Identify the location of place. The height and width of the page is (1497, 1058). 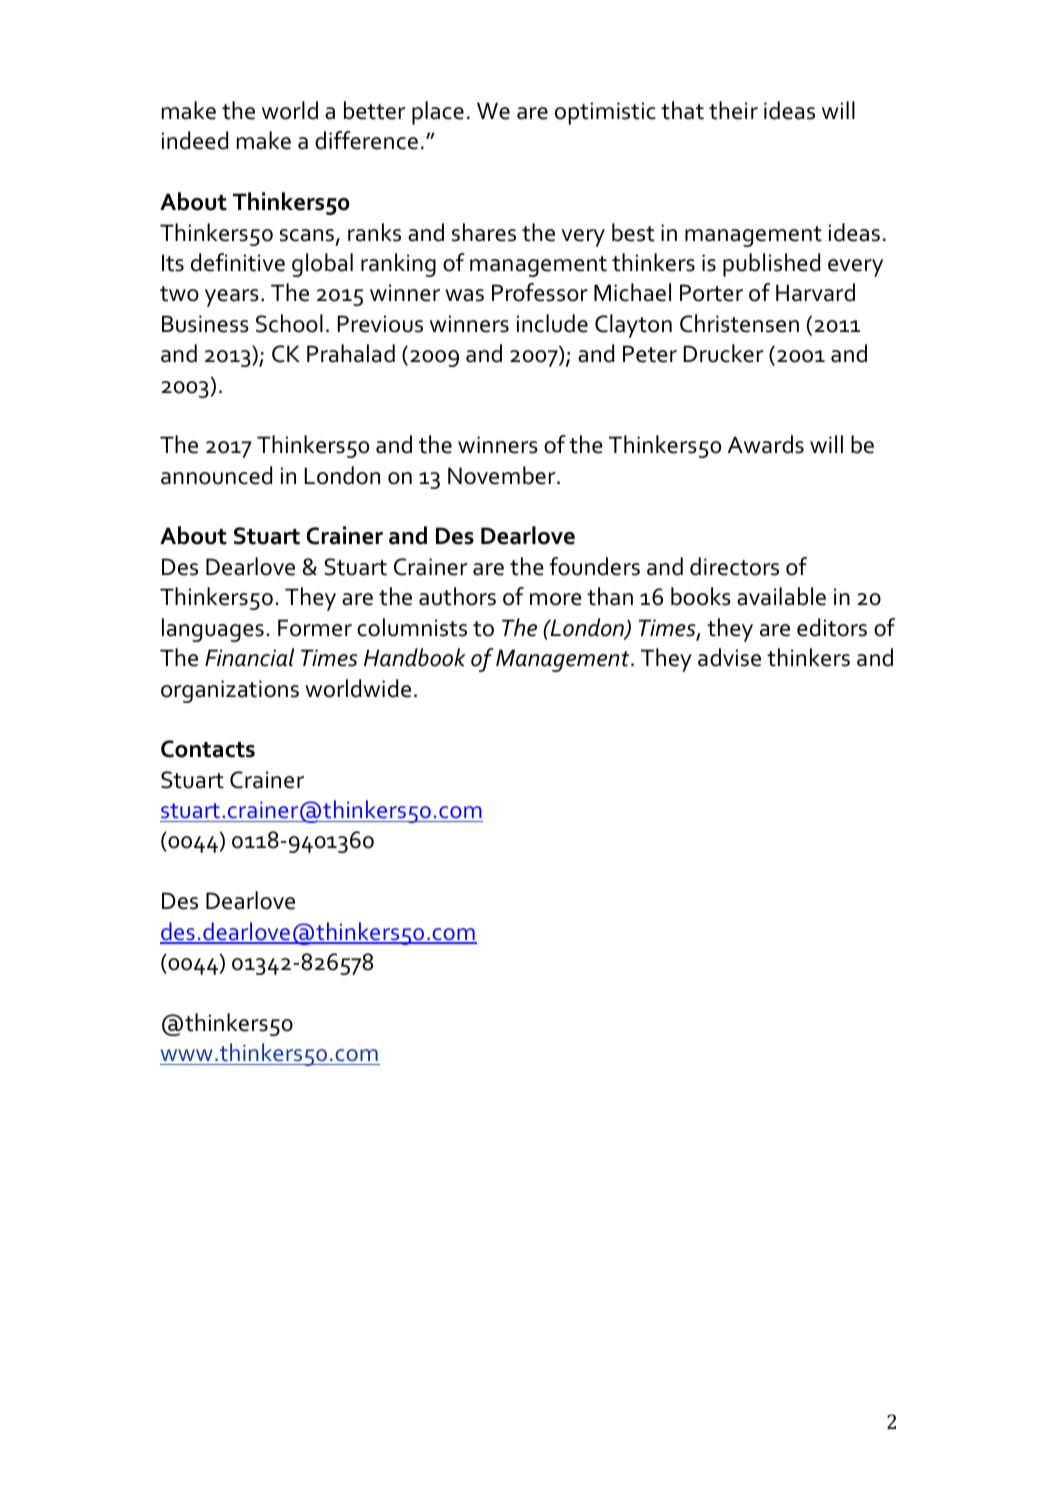
(438, 113).
